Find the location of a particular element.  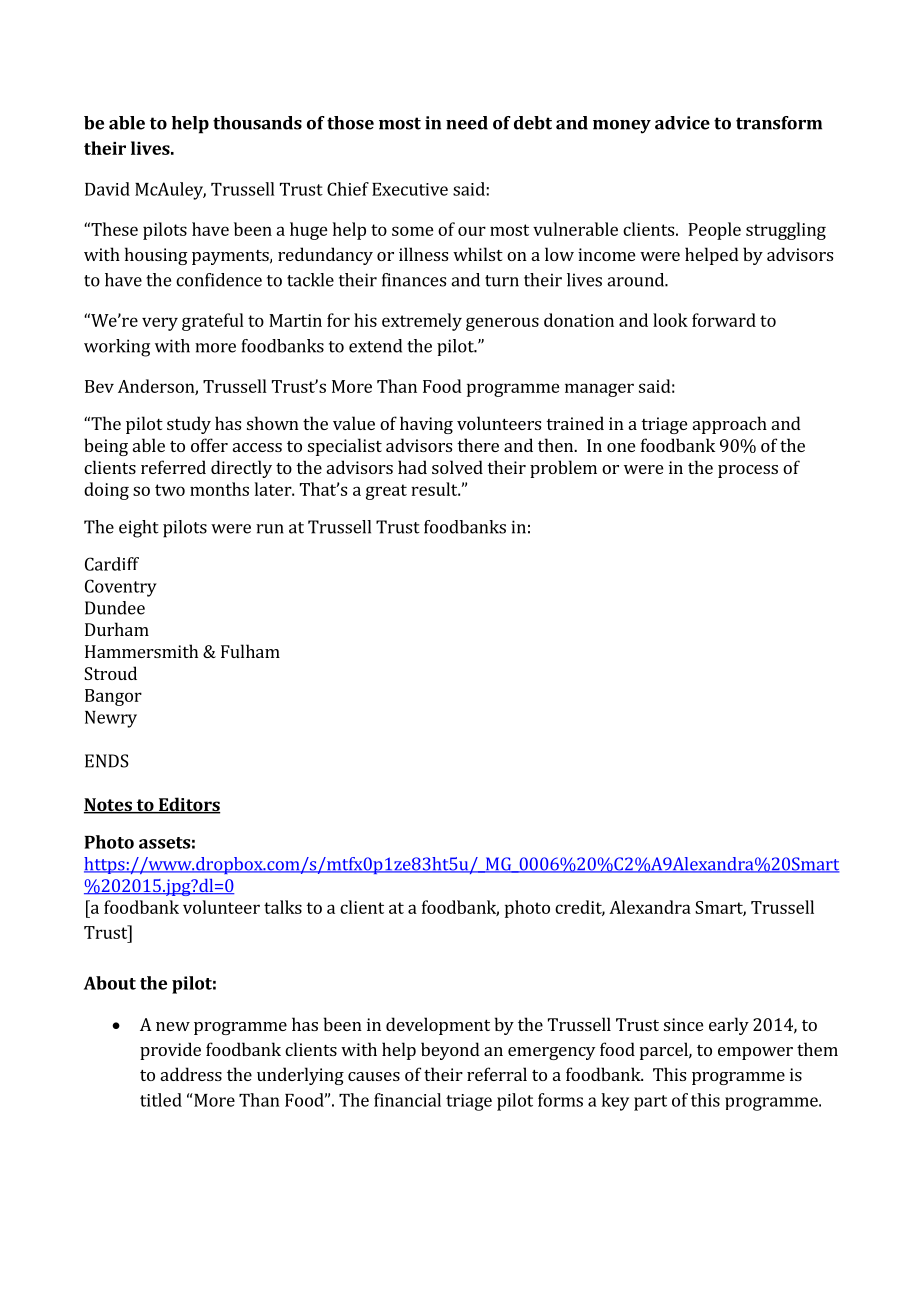

early is located at coordinates (729, 1026).
